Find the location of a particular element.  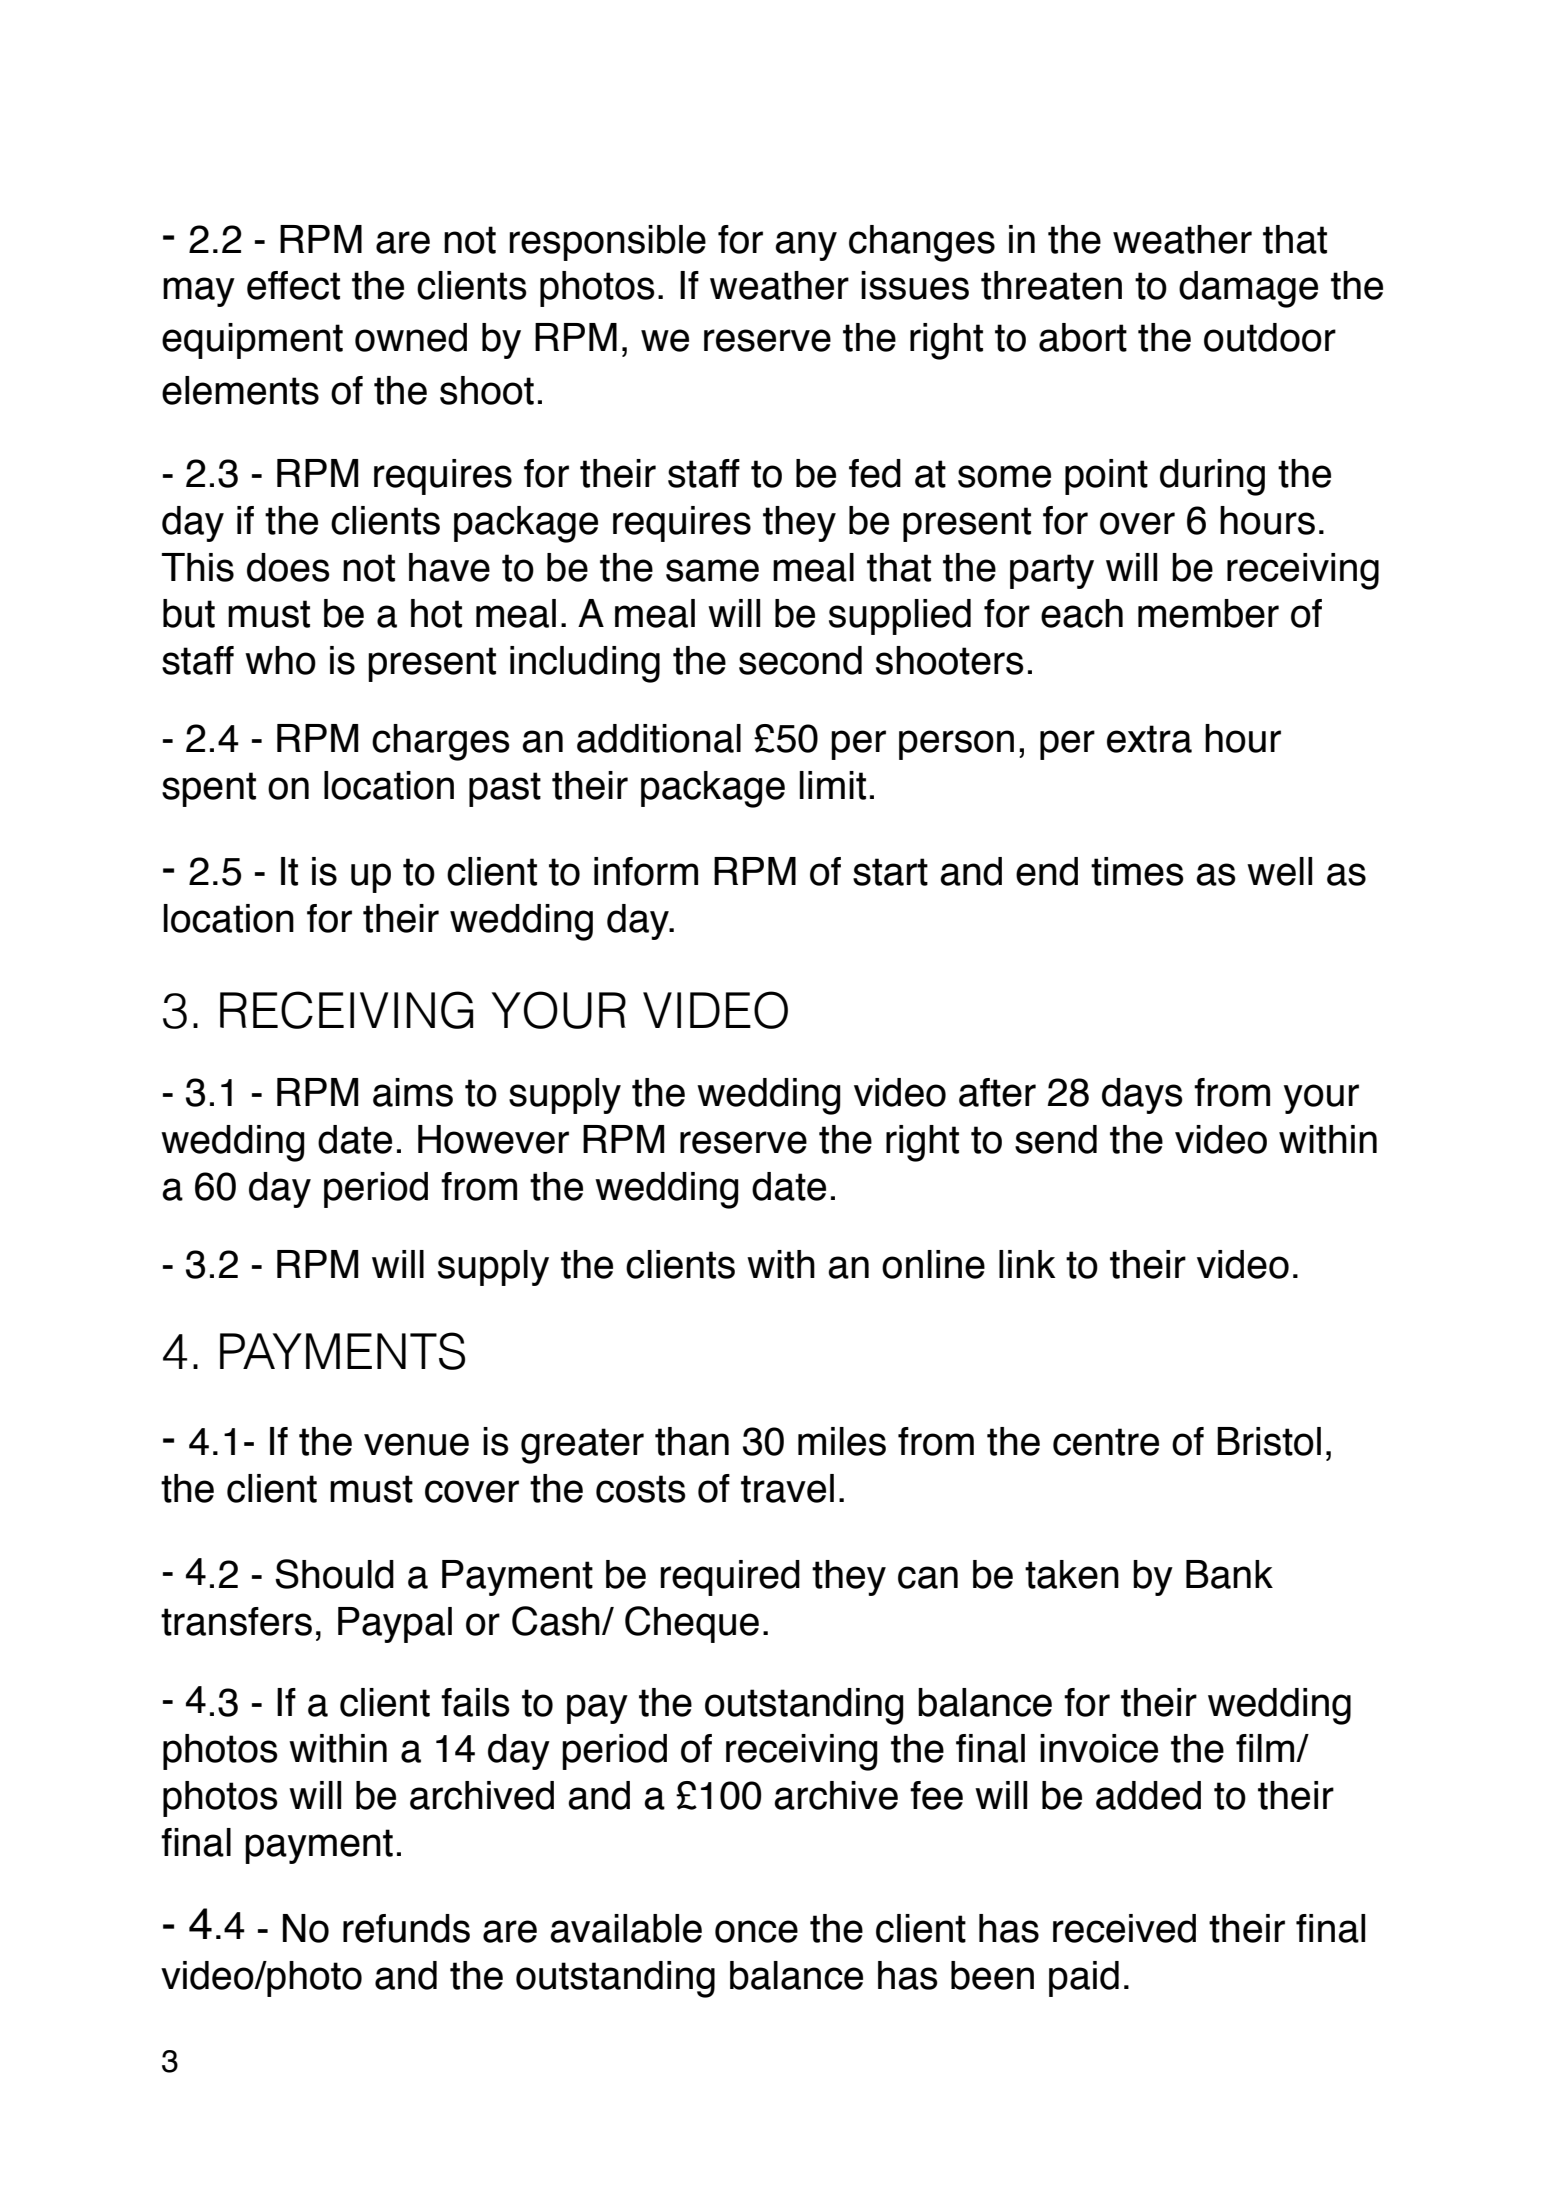

received is located at coordinates (1124, 1928).
